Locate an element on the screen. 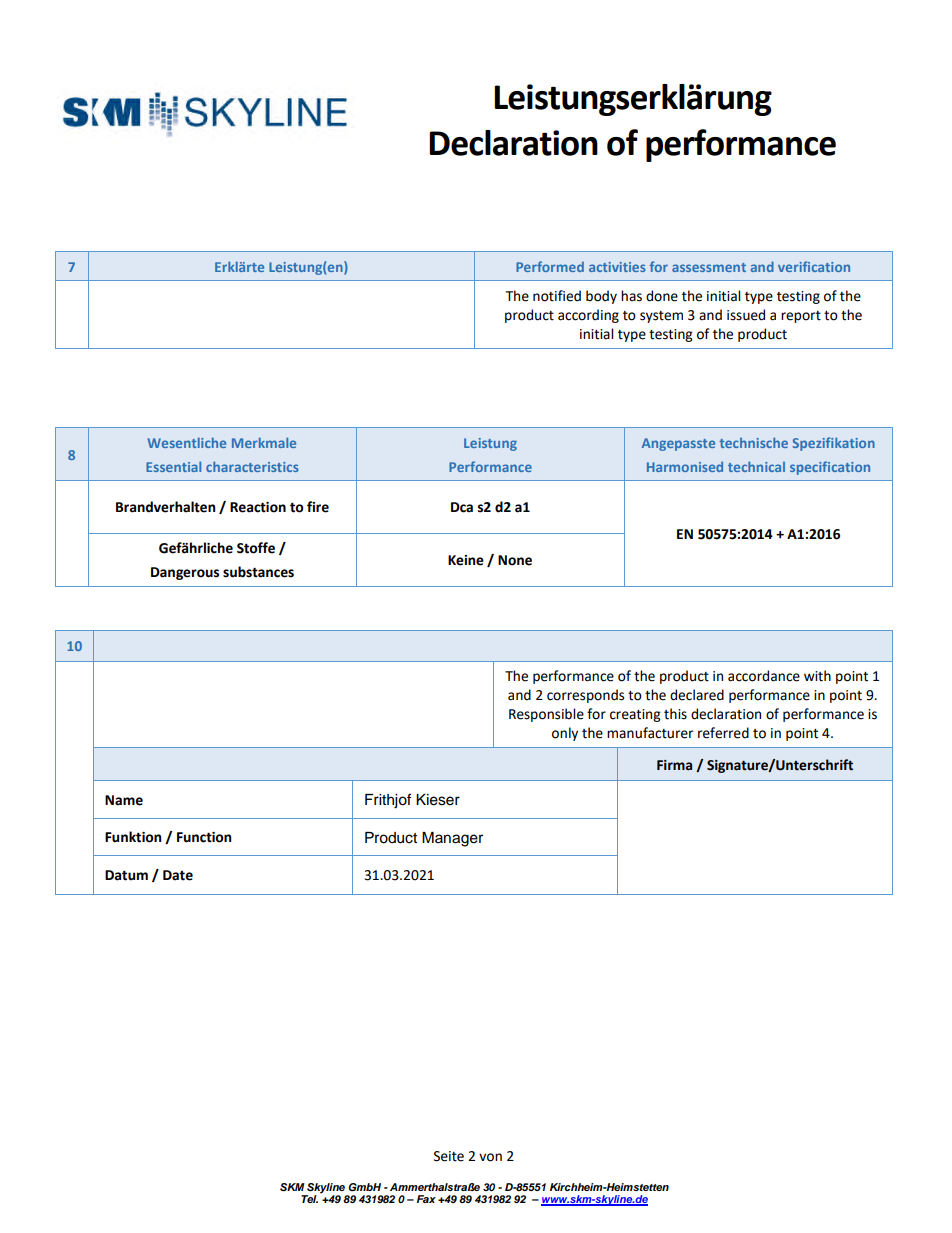 The width and height of the screenshot is (952, 1233). von is located at coordinates (490, 1157).
